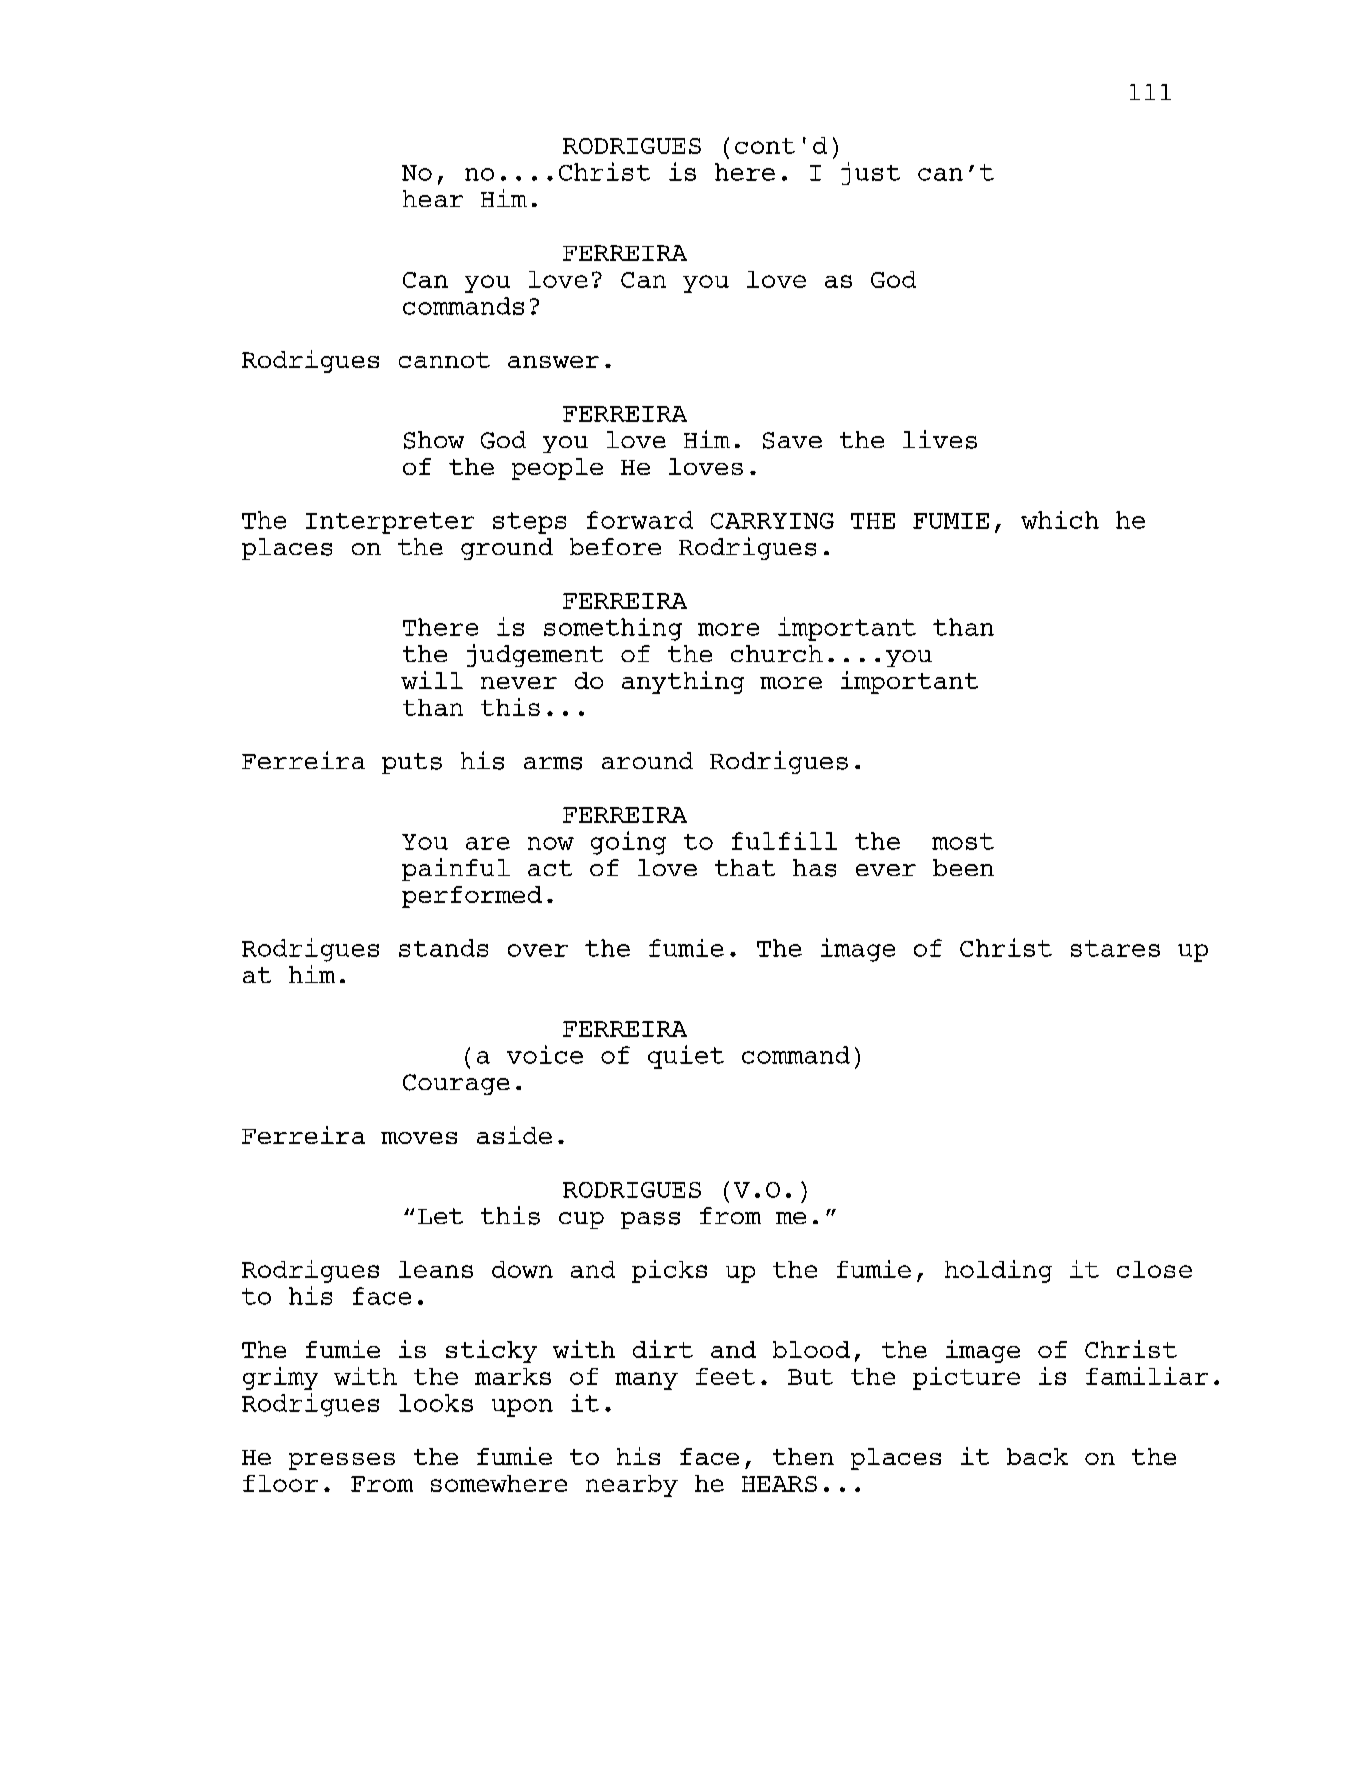 Image resolution: width=1365 pixels, height=1766 pixels. Describe the element at coordinates (686, 1057) in the screenshot. I see `quiet` at that location.
